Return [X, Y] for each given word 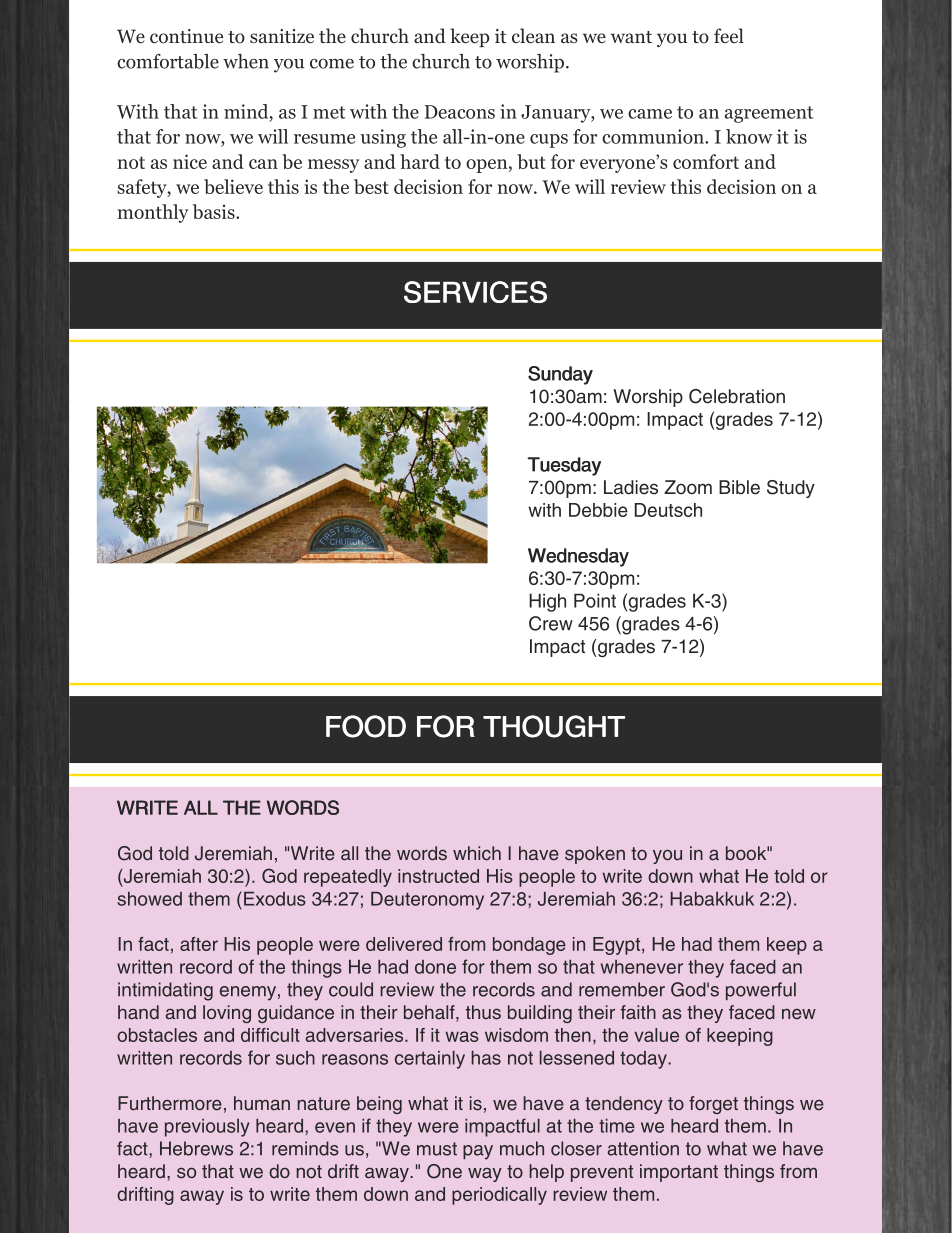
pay [478, 1152]
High [547, 602]
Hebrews [196, 1148]
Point [595, 600]
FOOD [366, 726]
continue [186, 36]
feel [729, 35]
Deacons [460, 112]
